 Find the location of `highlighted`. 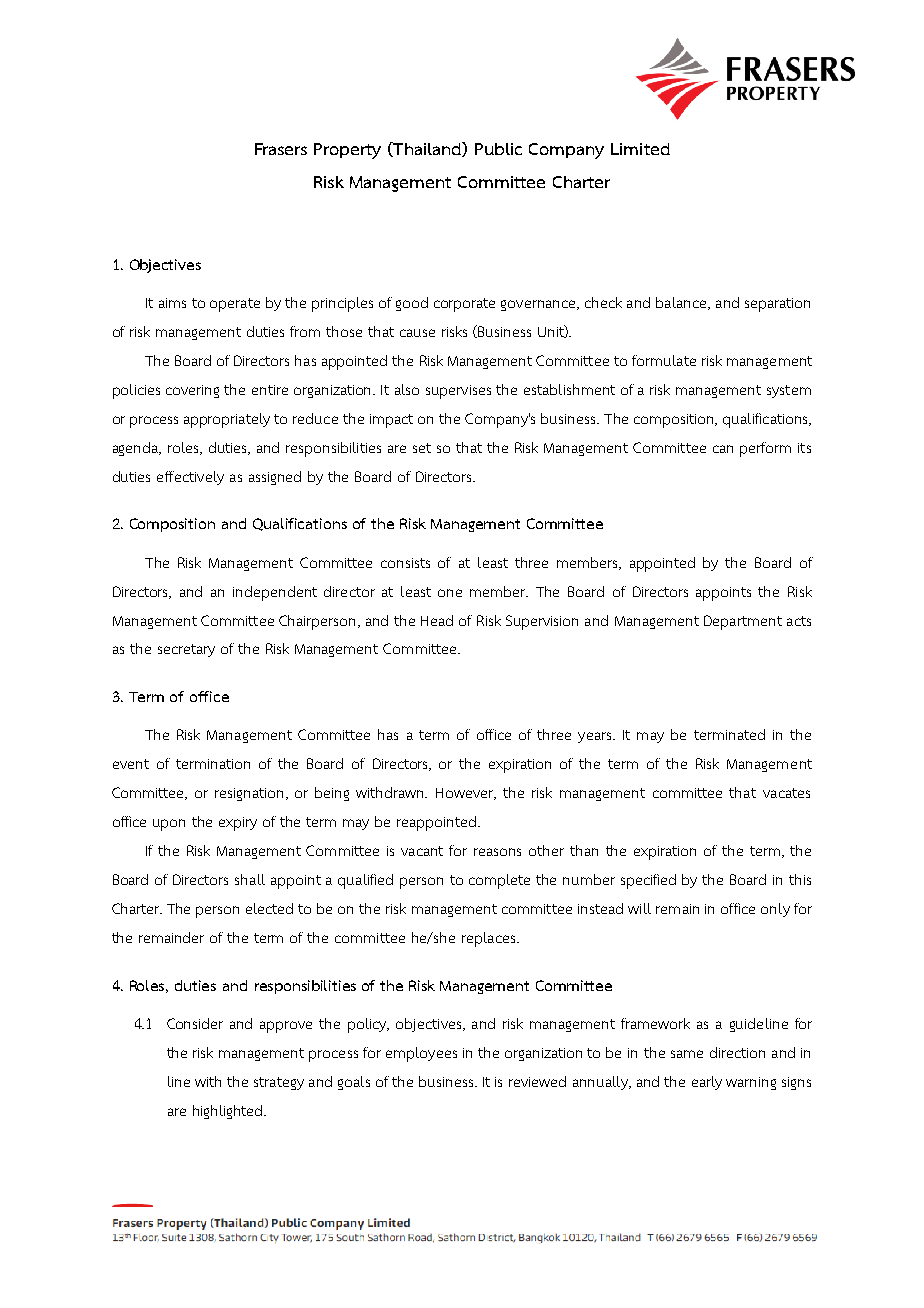

highlighted is located at coordinates (229, 1112).
